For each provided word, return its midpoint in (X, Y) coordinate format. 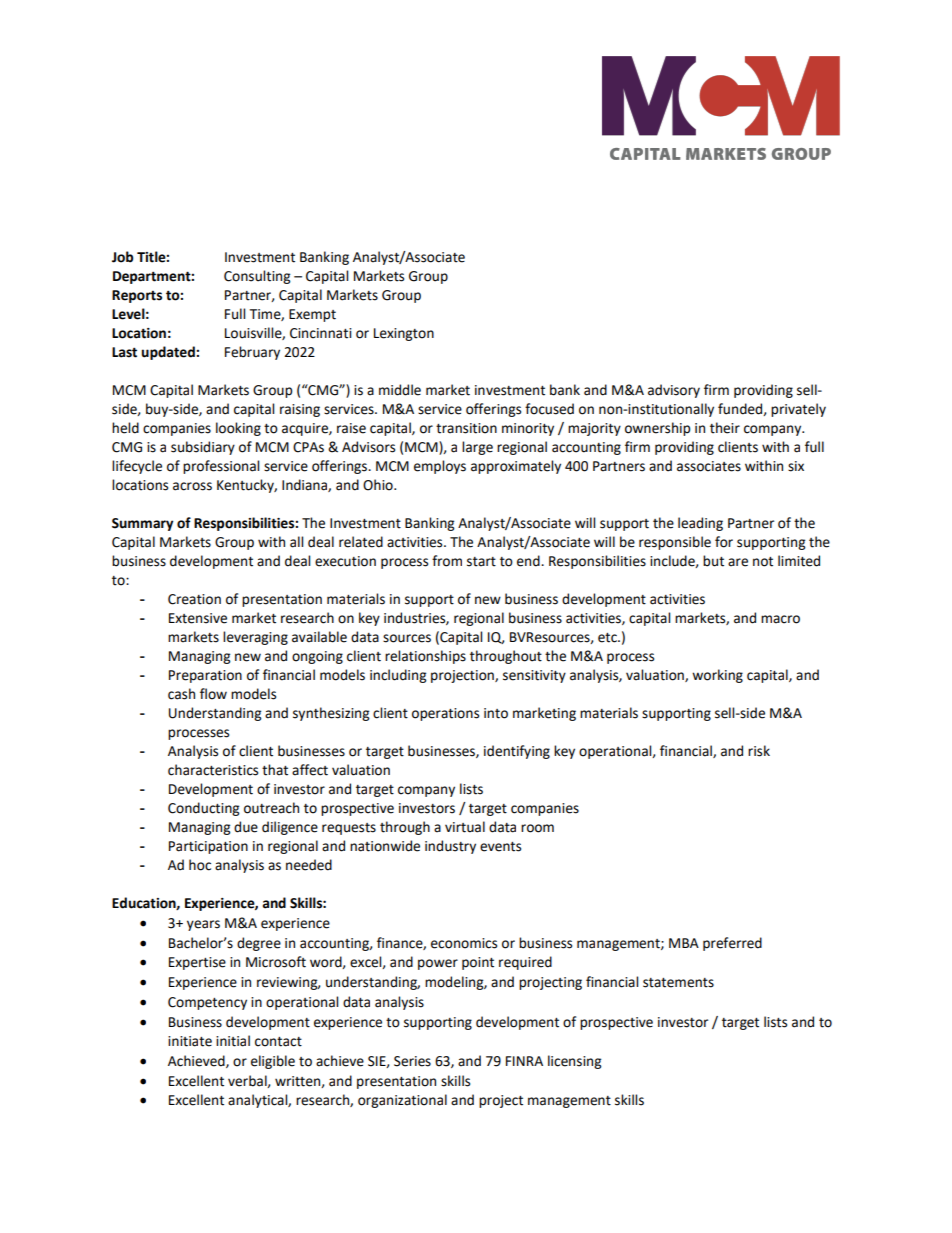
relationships (425, 657)
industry (450, 847)
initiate (190, 1041)
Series (412, 1061)
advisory (674, 391)
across (192, 486)
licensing (574, 1062)
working (717, 676)
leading (700, 524)
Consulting (257, 277)
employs (440, 467)
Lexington (404, 334)
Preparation (205, 676)
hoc (200, 865)
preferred (732, 944)
